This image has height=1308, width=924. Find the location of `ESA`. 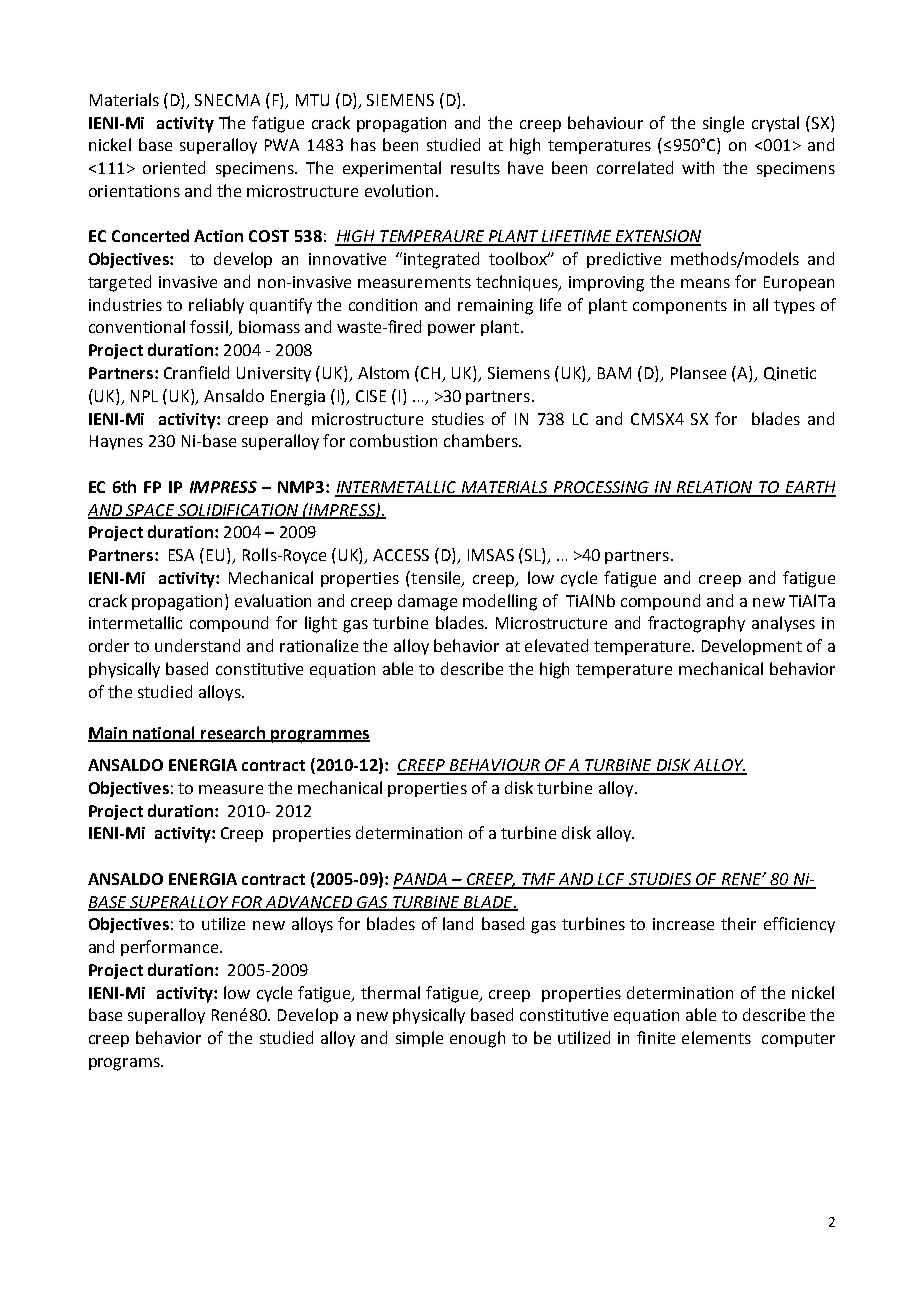

ESA is located at coordinates (181, 555).
